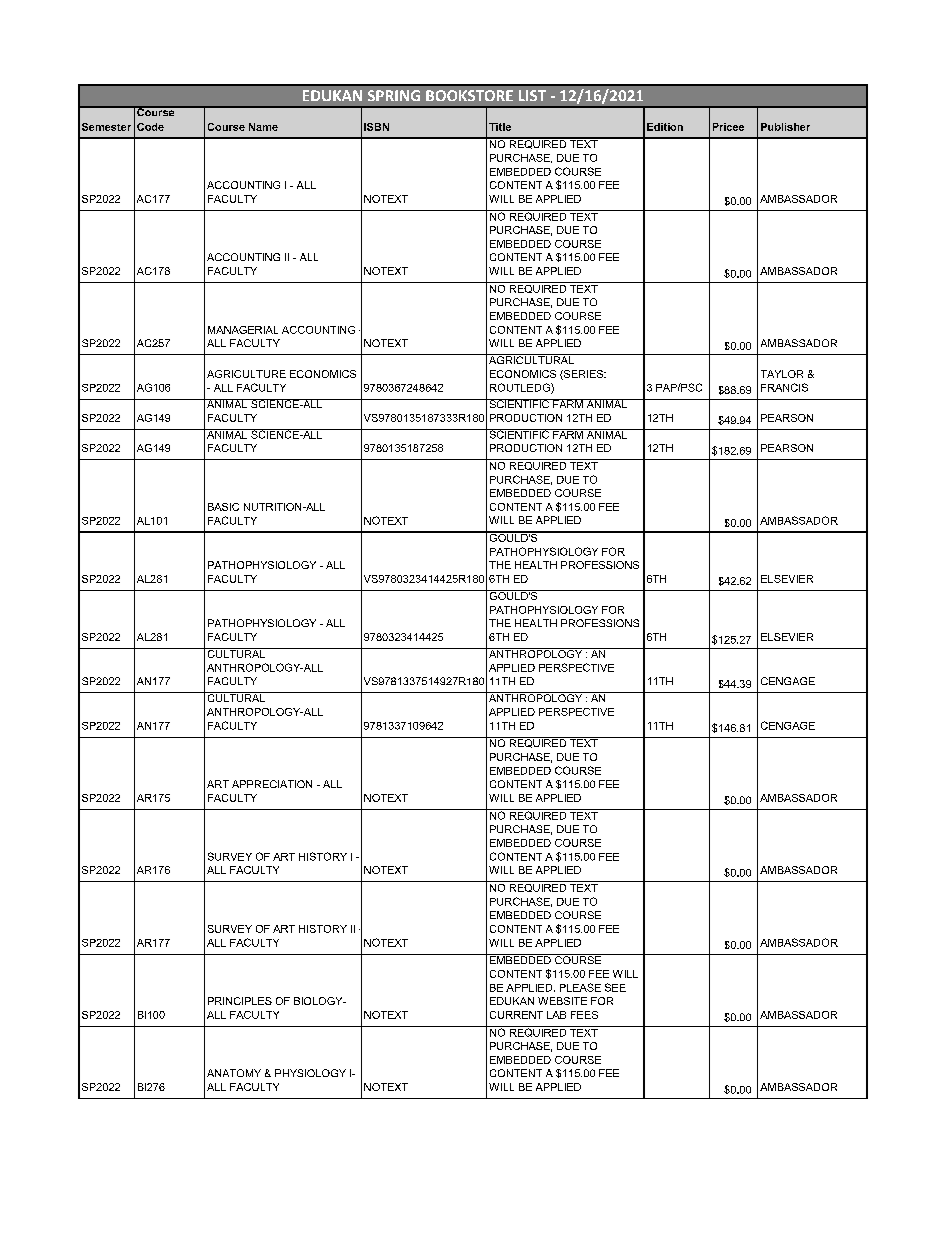  Describe the element at coordinates (784, 387) in the page. I see `FRANCIS` at that location.
